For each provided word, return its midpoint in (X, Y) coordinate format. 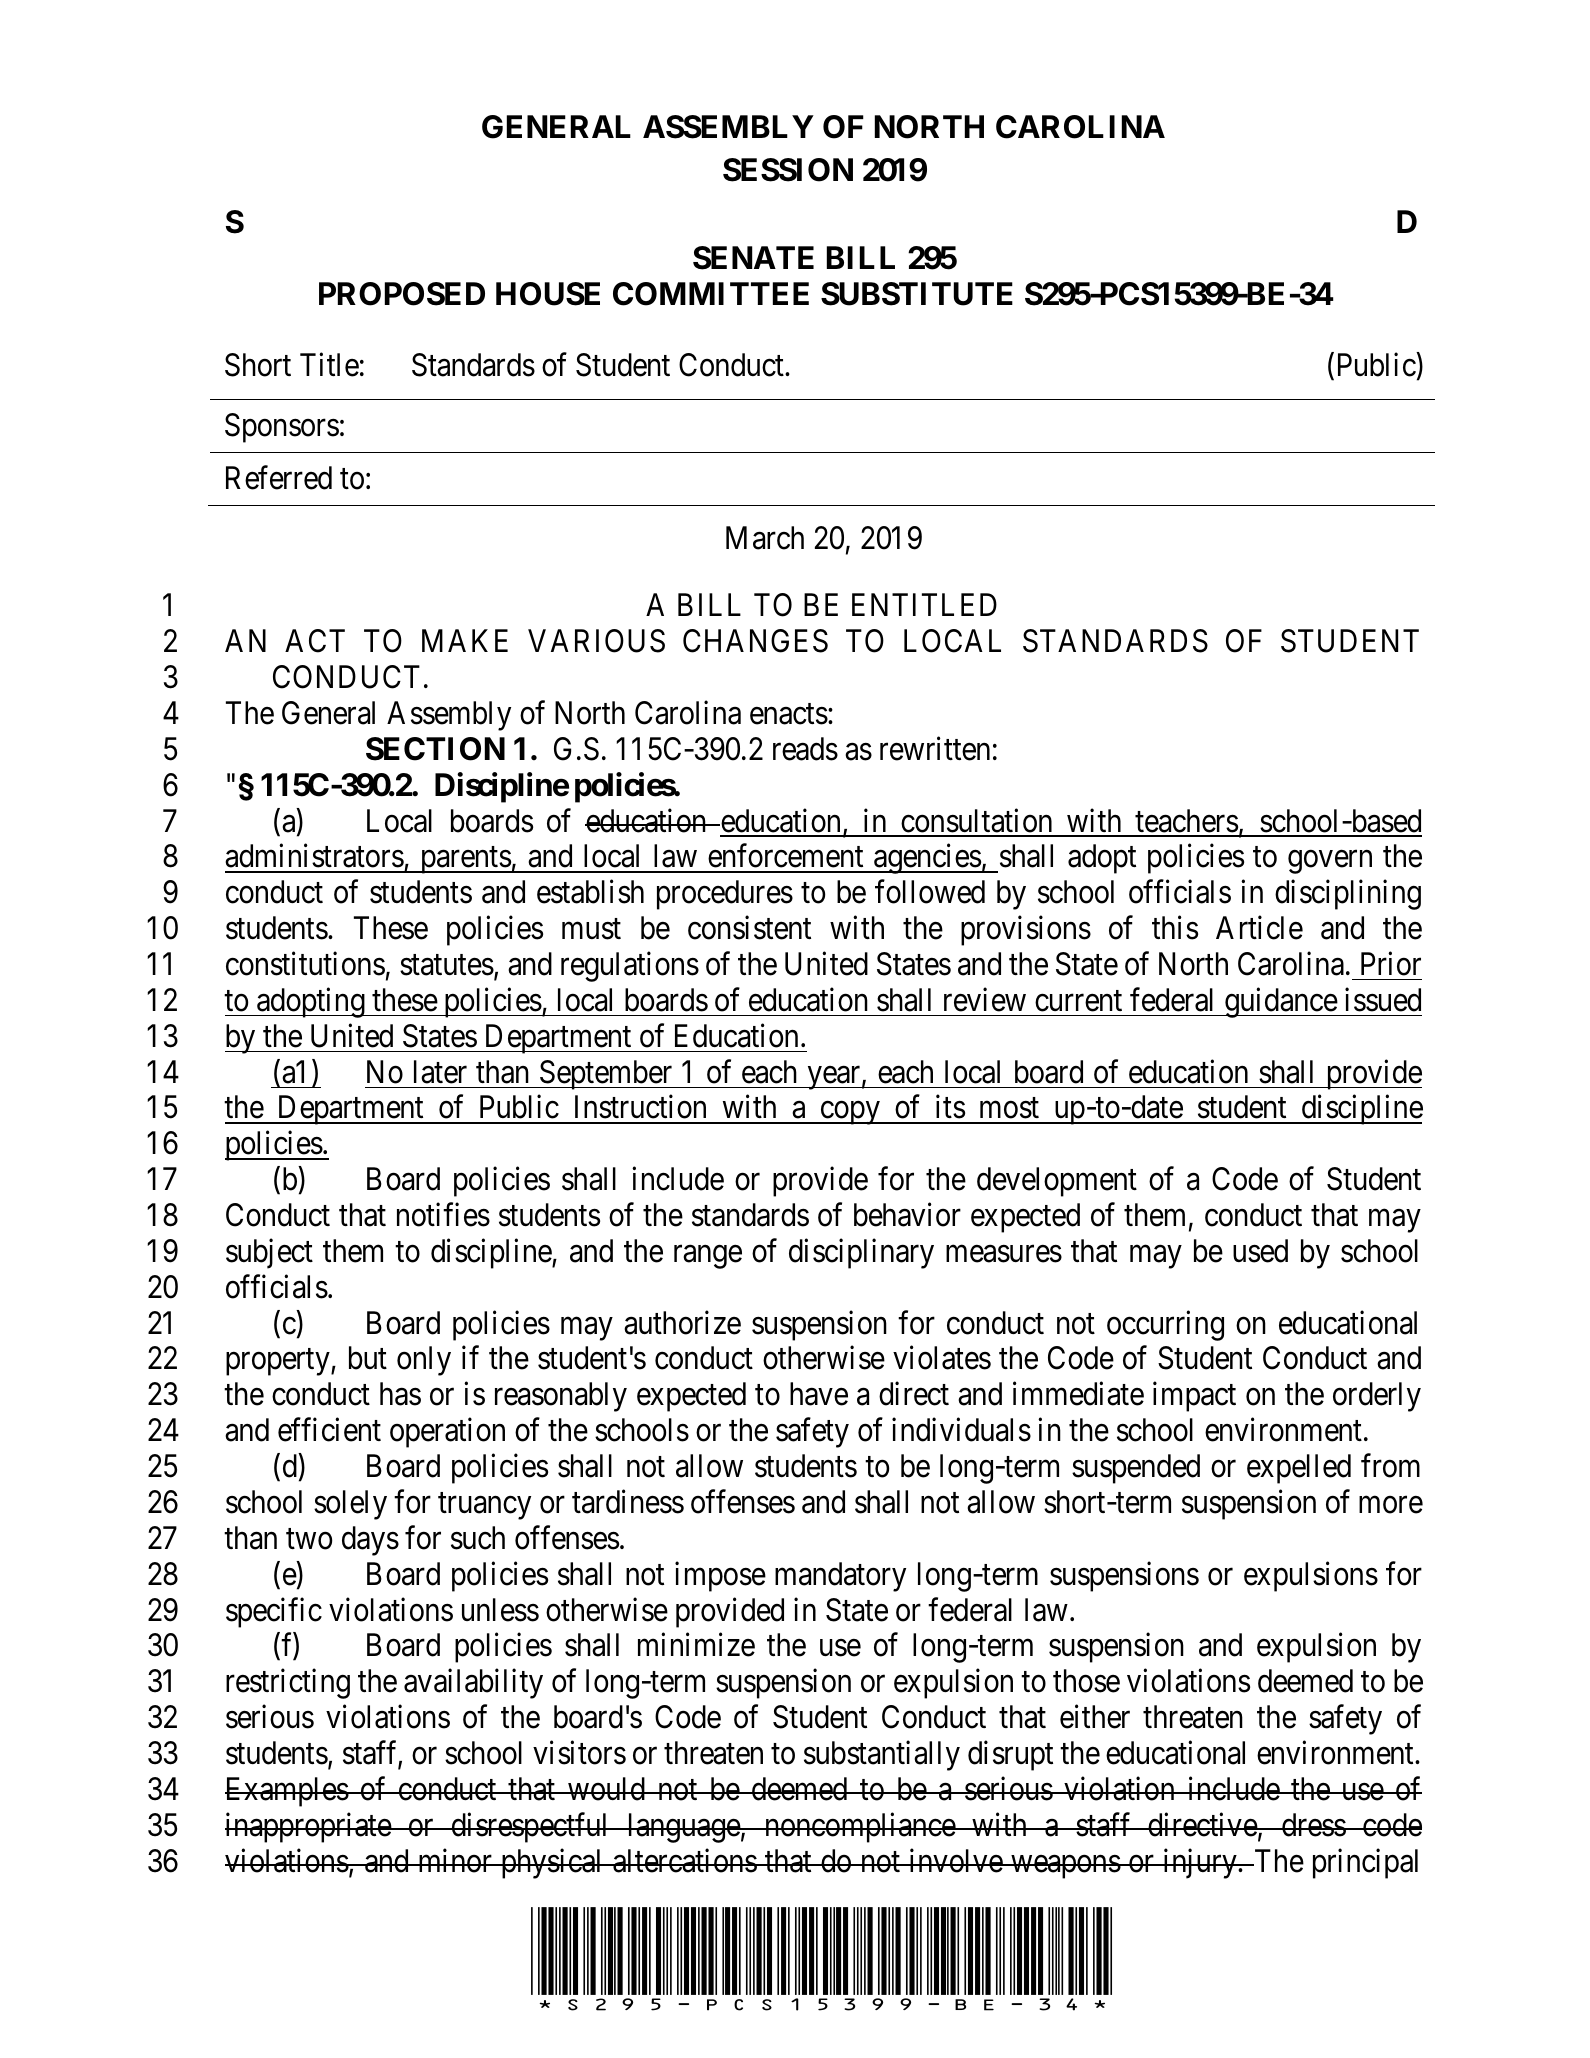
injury (1200, 1863)
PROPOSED (402, 294)
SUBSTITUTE (917, 294)
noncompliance (859, 1827)
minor (455, 1860)
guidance (1280, 1003)
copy (850, 1113)
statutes (447, 965)
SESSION (788, 170)
